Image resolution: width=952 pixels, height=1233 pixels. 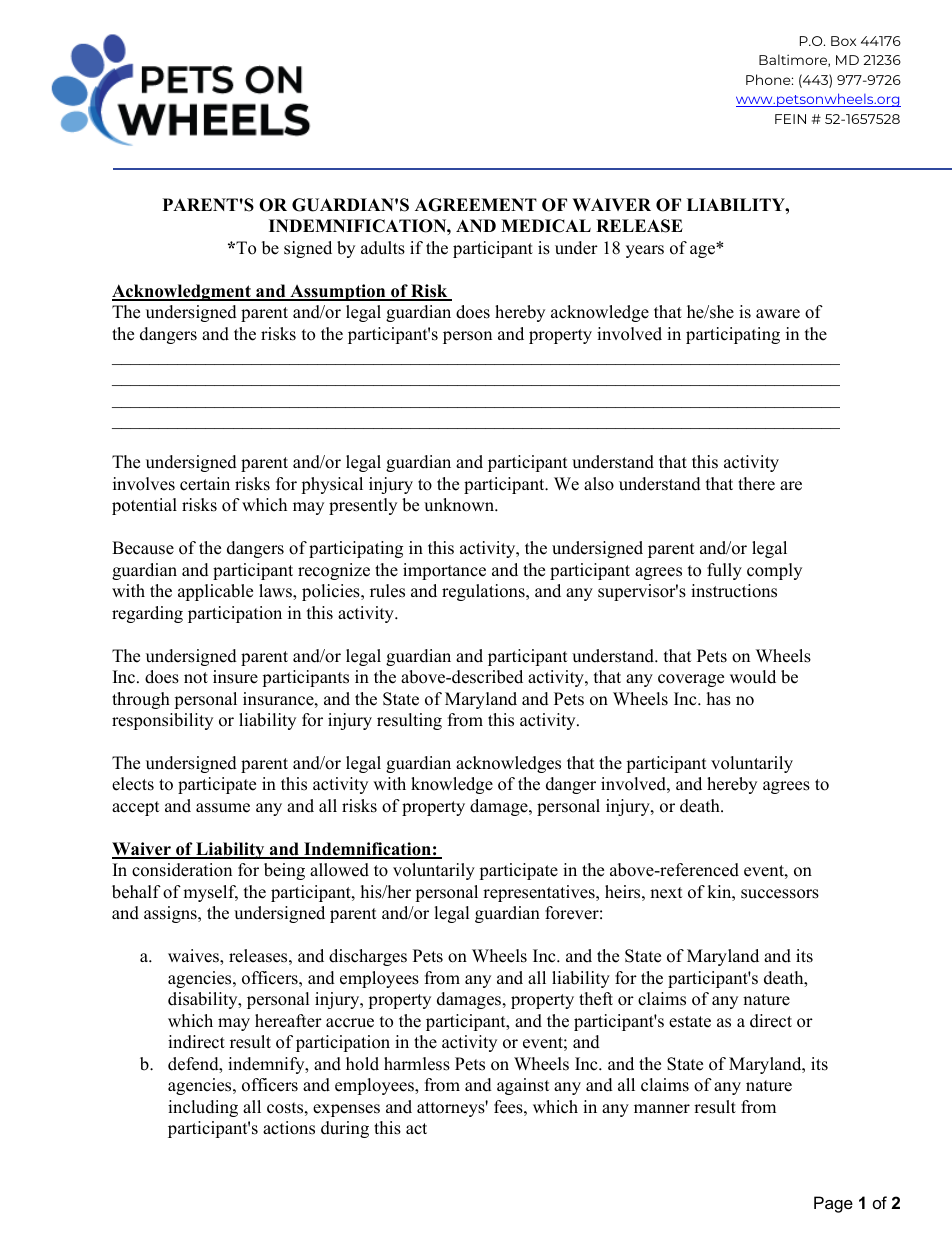 What do you see at coordinates (734, 591) in the screenshot?
I see `instructions` at bounding box center [734, 591].
